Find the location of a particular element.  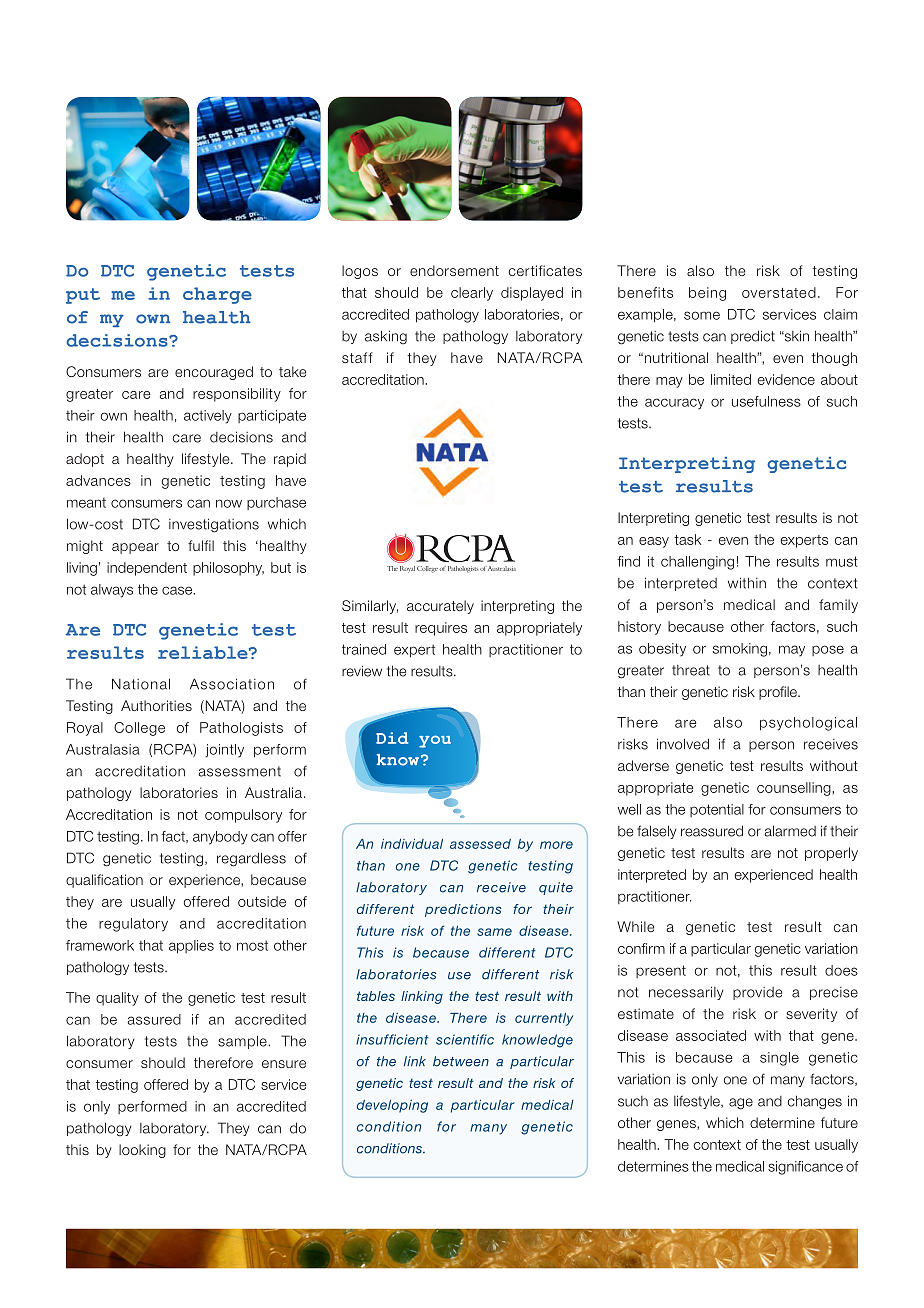

alarmed is located at coordinates (790, 831).
